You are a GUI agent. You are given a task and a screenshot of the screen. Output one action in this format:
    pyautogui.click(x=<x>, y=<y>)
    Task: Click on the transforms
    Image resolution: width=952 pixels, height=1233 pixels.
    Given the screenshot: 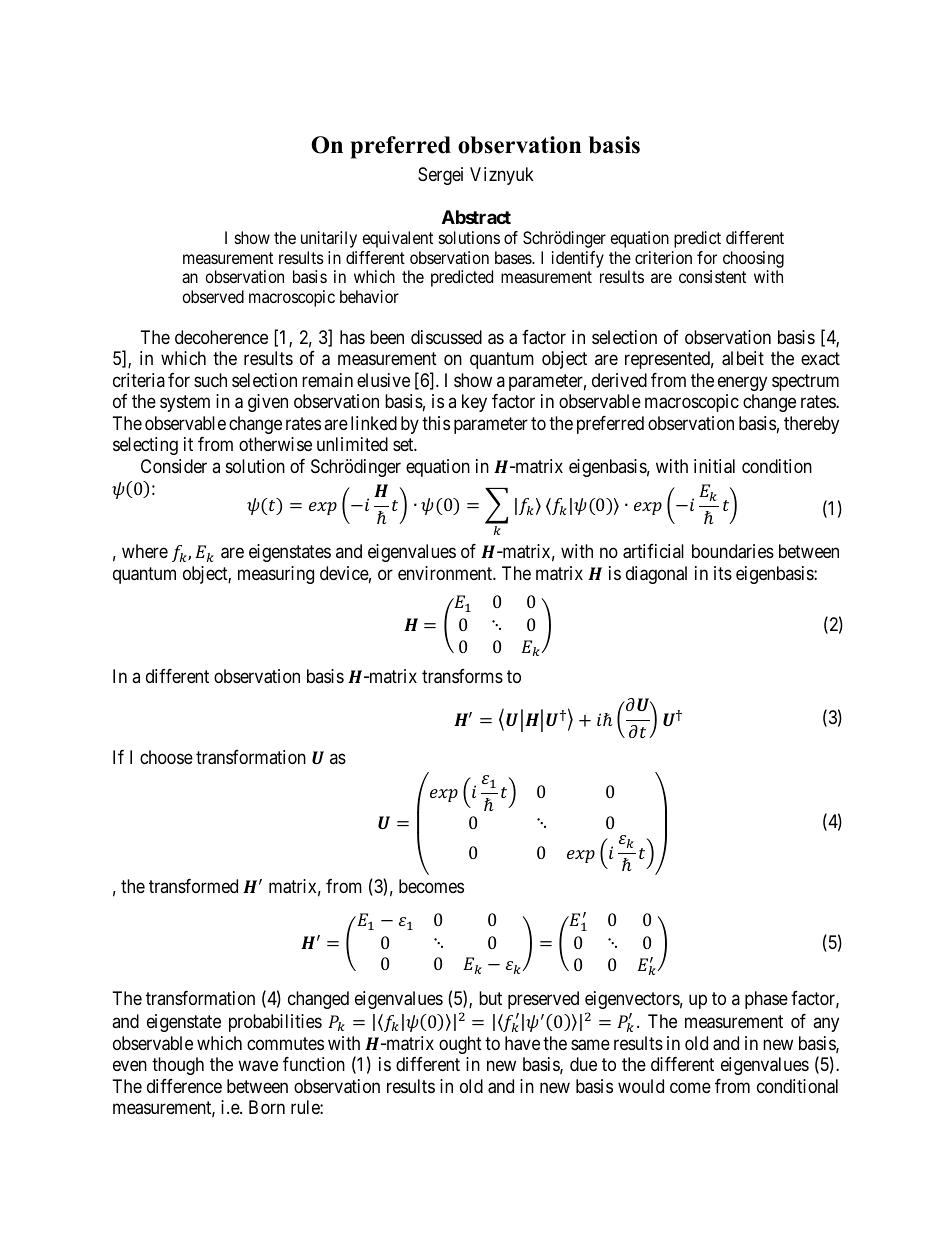 What is the action you would take?
    pyautogui.click(x=462, y=676)
